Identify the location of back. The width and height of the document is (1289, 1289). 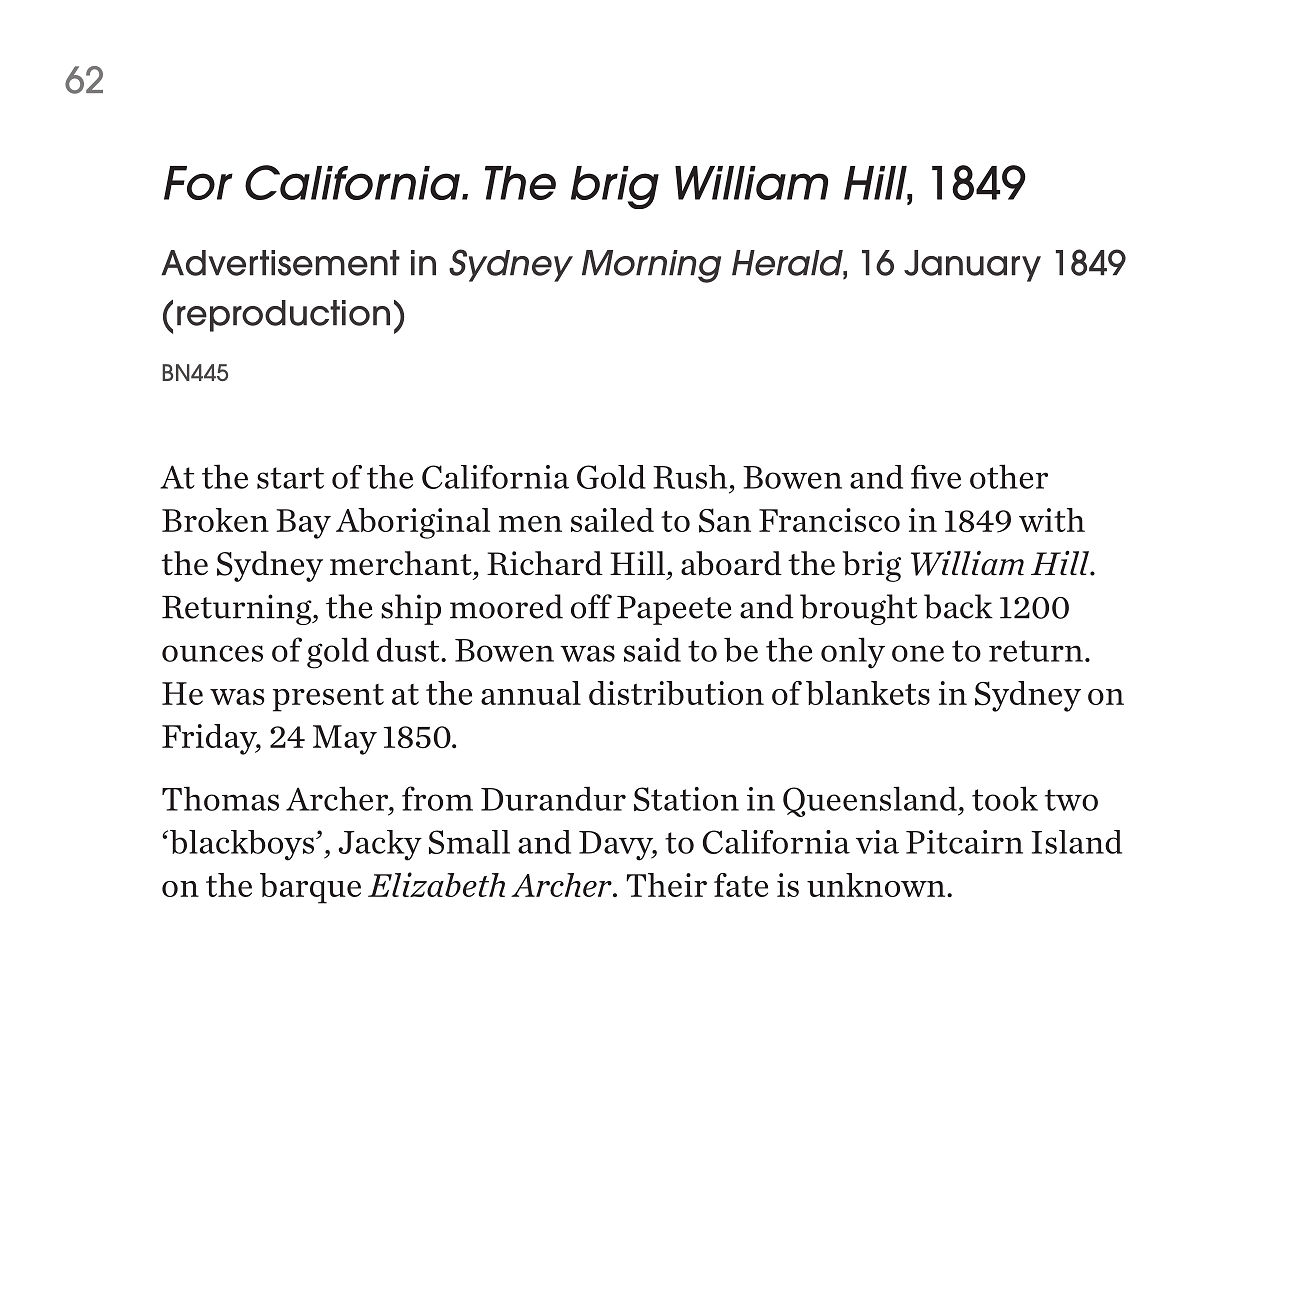
(958, 606).
